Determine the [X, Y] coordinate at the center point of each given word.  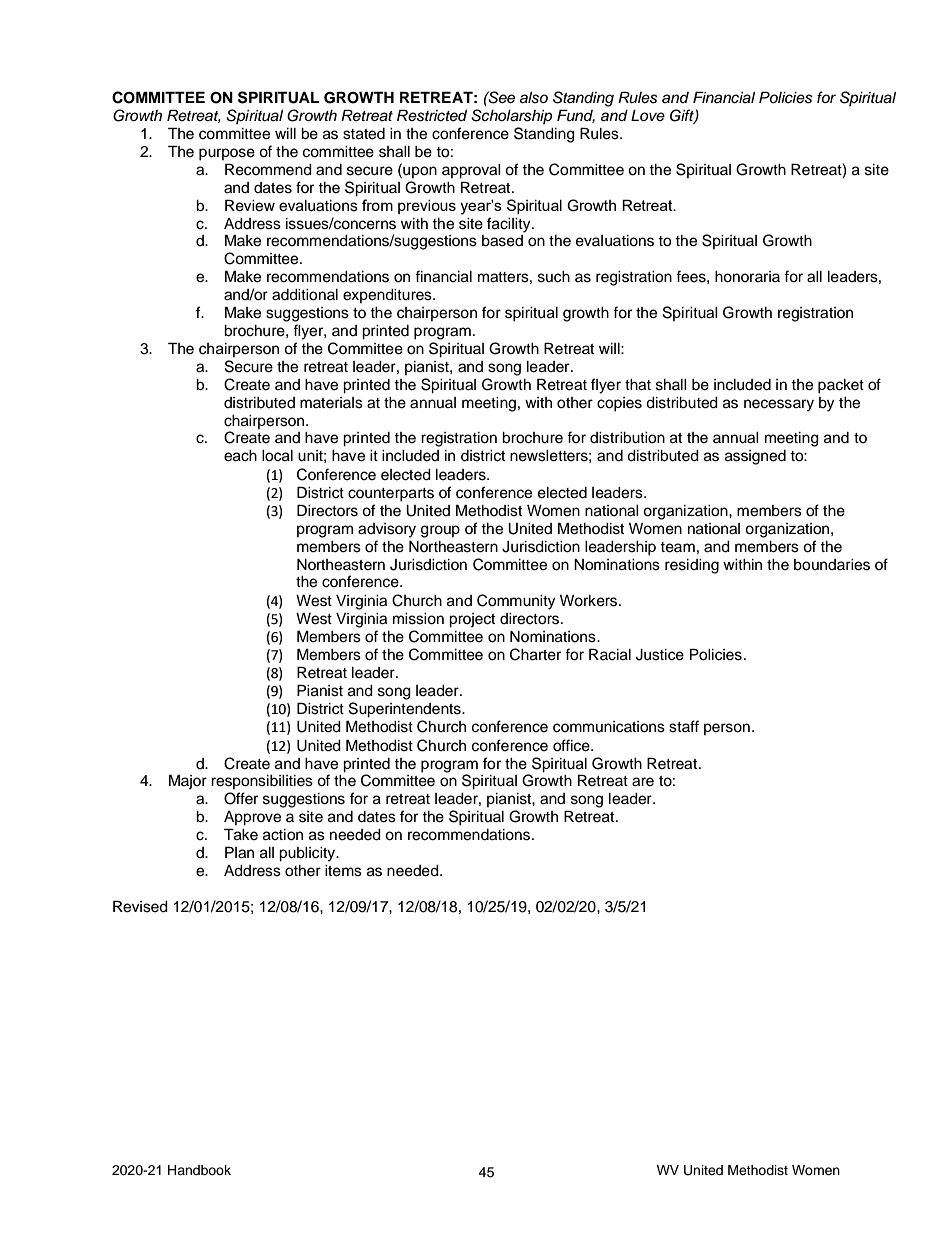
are [643, 782]
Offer [241, 798]
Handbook [199, 1170]
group [440, 531]
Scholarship [511, 116]
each [240, 456]
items [343, 871]
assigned [755, 457]
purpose [227, 154]
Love [648, 115]
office [572, 745]
